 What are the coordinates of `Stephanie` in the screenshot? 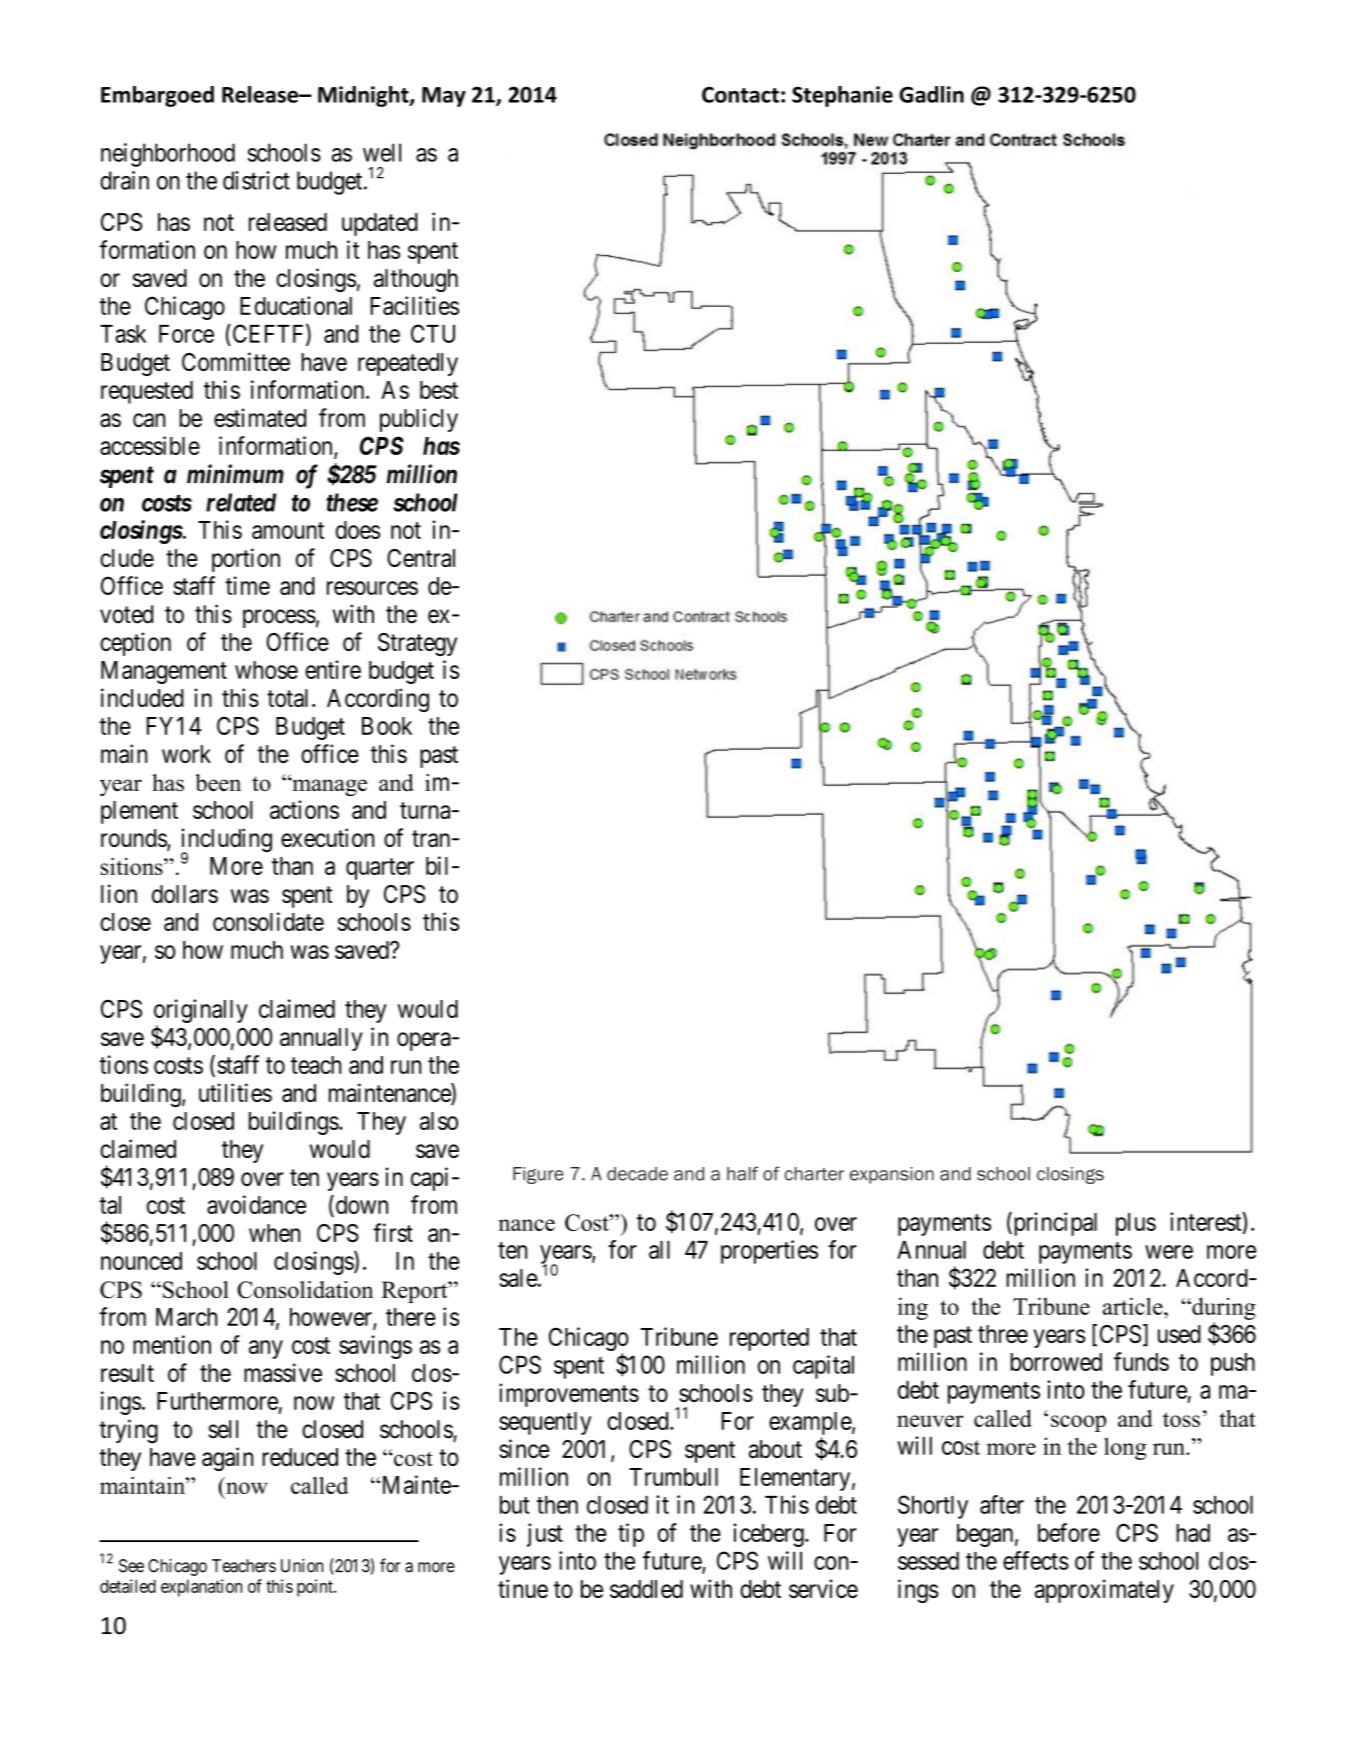 It's located at (842, 96).
